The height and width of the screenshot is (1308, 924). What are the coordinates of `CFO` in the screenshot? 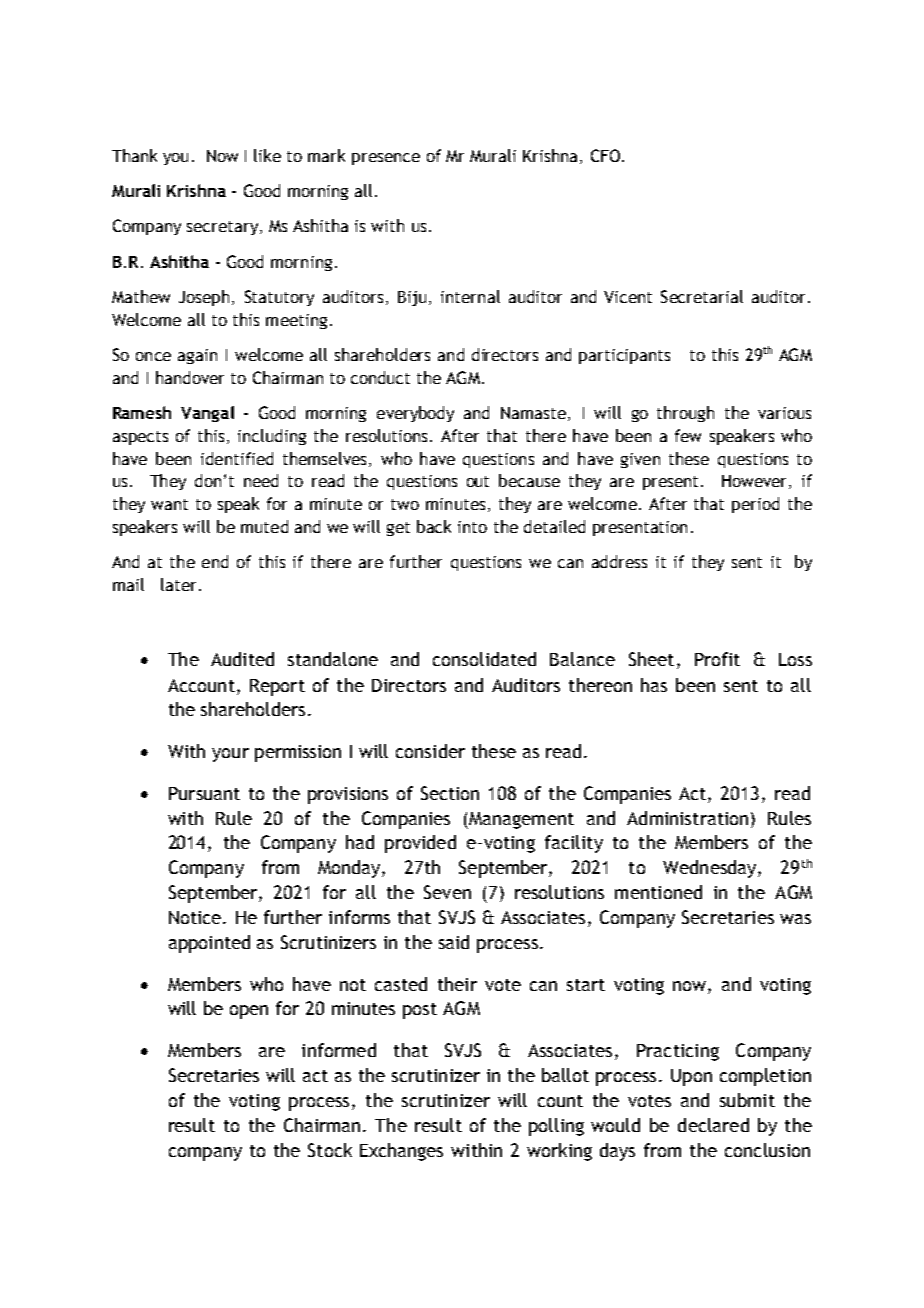 It's located at (605, 155).
